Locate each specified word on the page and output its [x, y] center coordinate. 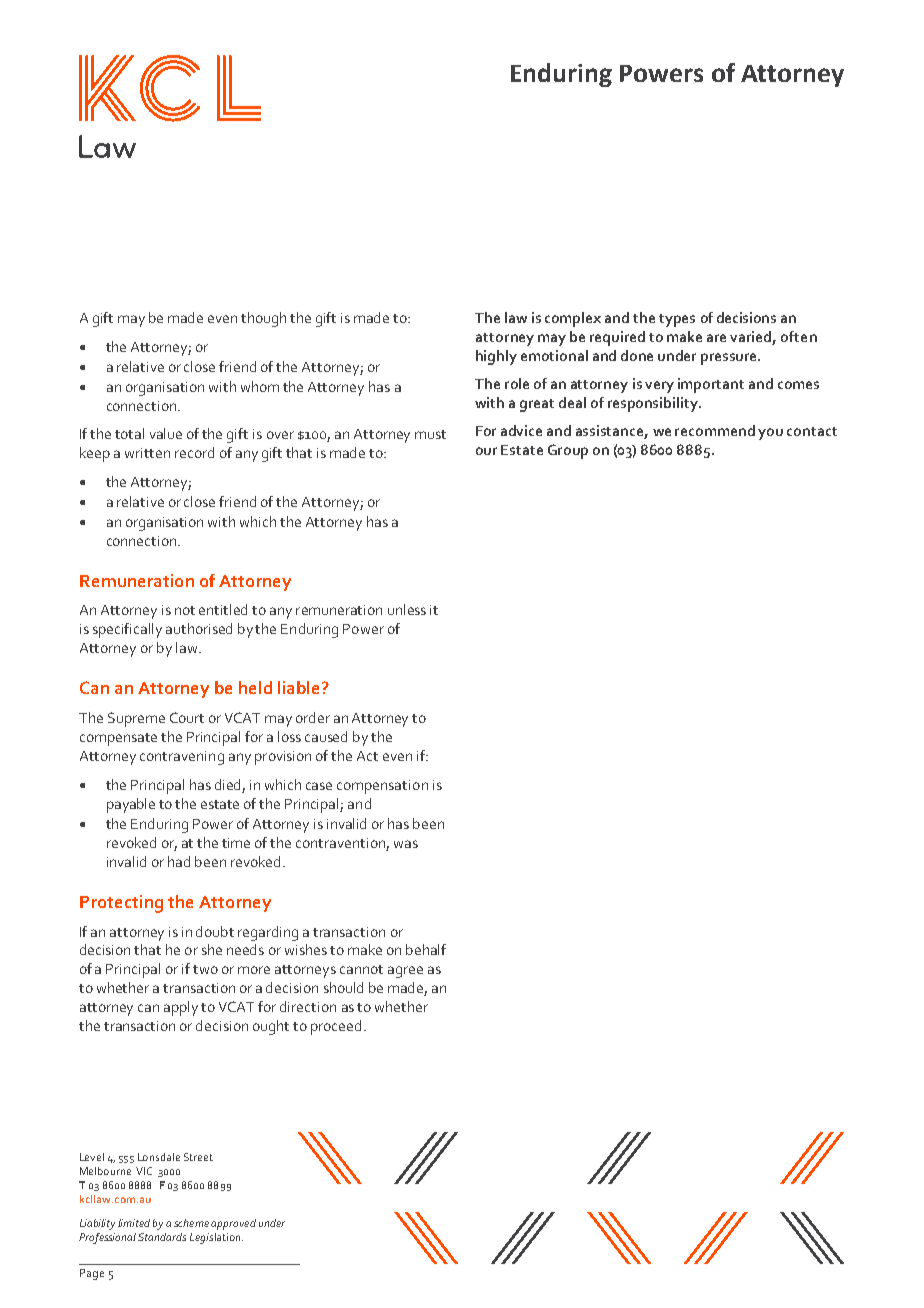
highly [496, 357]
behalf [426, 949]
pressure [730, 359]
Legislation [216, 1238]
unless [407, 609]
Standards [162, 1237]
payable [131, 805]
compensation [382, 787]
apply [181, 1008]
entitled [223, 609]
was [406, 844]
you [770, 434]
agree [405, 972]
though [263, 319]
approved [233, 1224]
